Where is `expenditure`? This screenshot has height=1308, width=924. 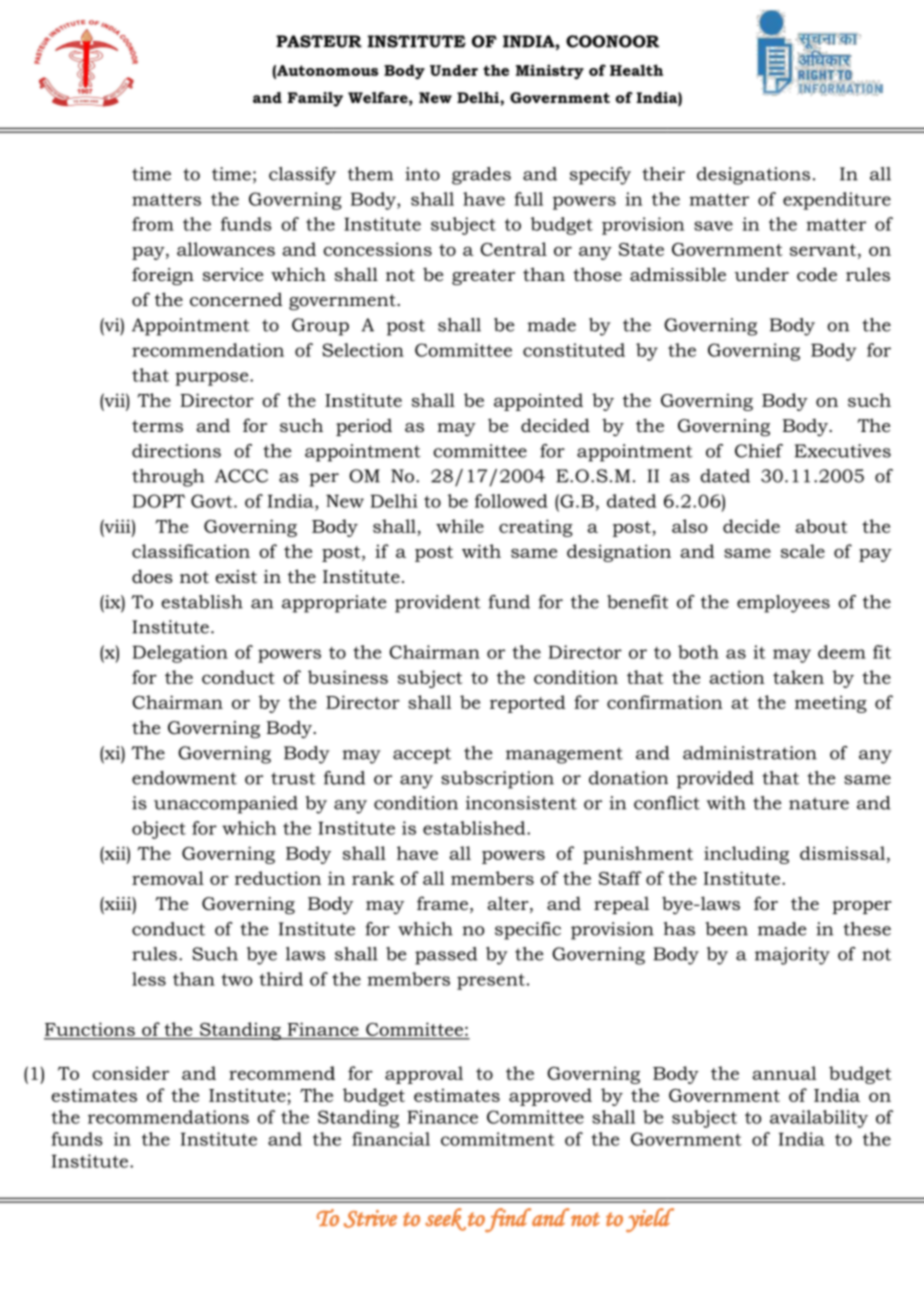
expenditure is located at coordinates (837, 201).
